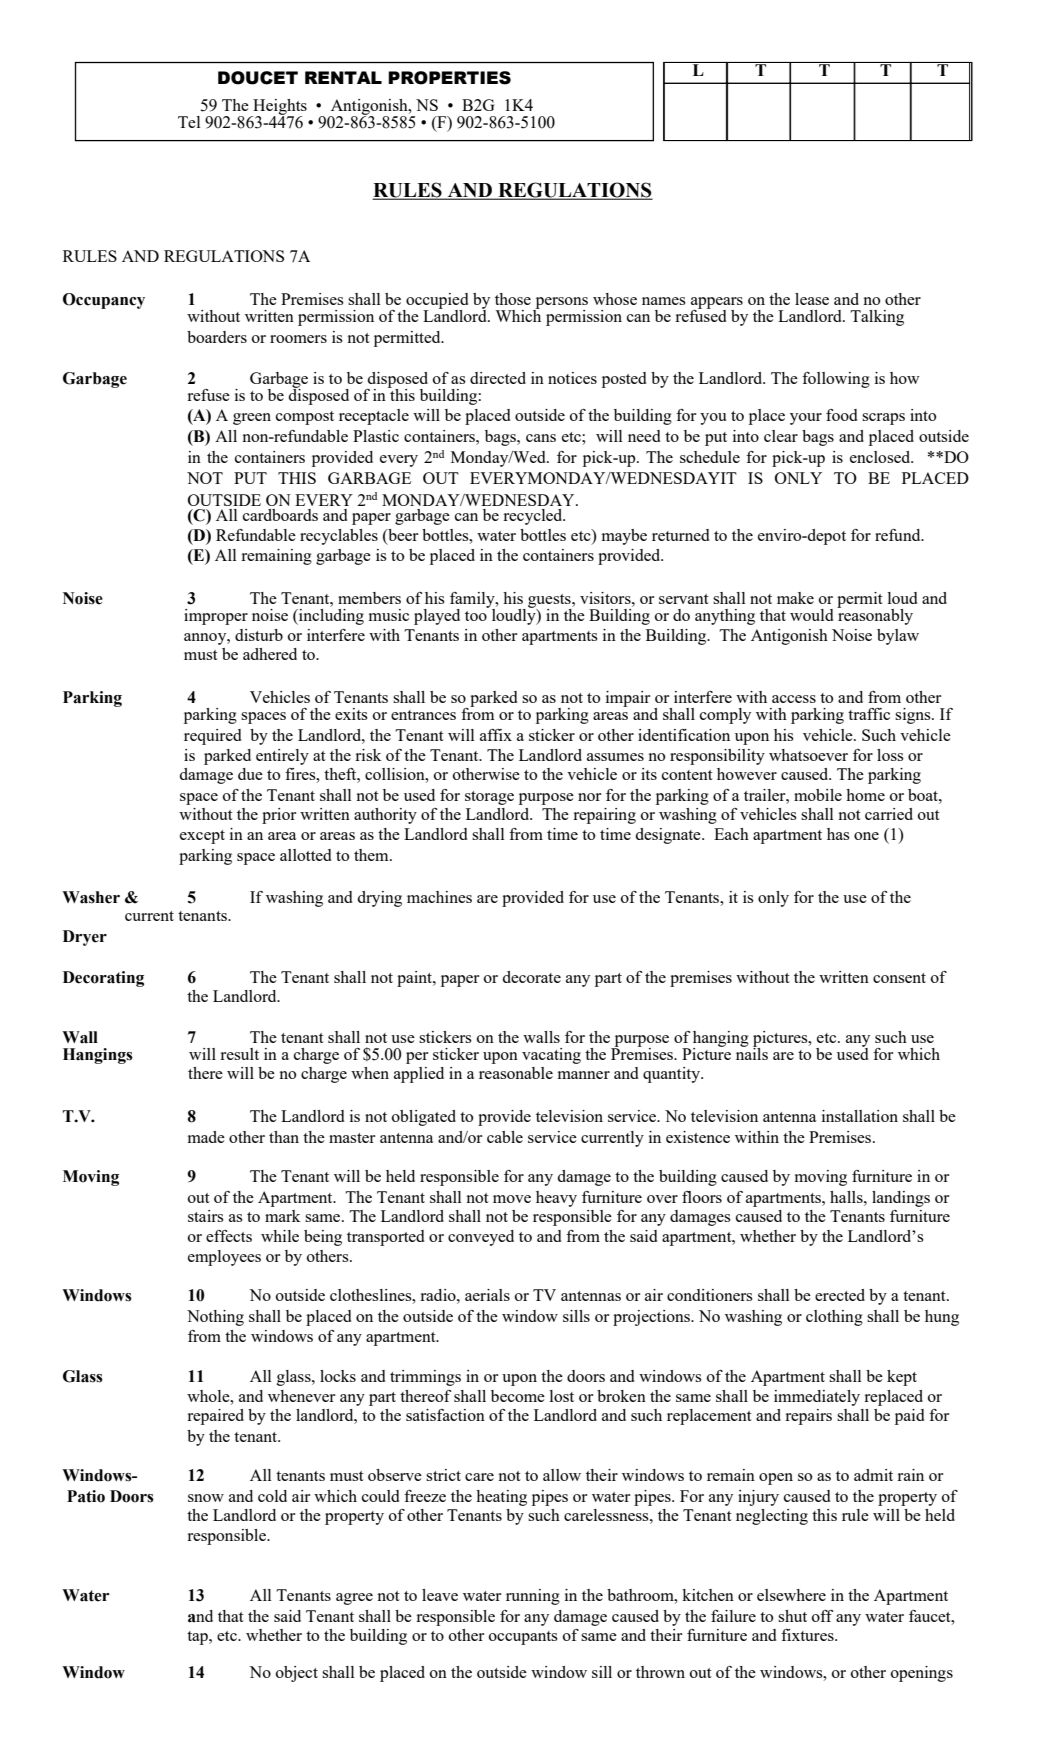 This screenshot has height=1749, width=1062. I want to click on machines, so click(439, 897).
